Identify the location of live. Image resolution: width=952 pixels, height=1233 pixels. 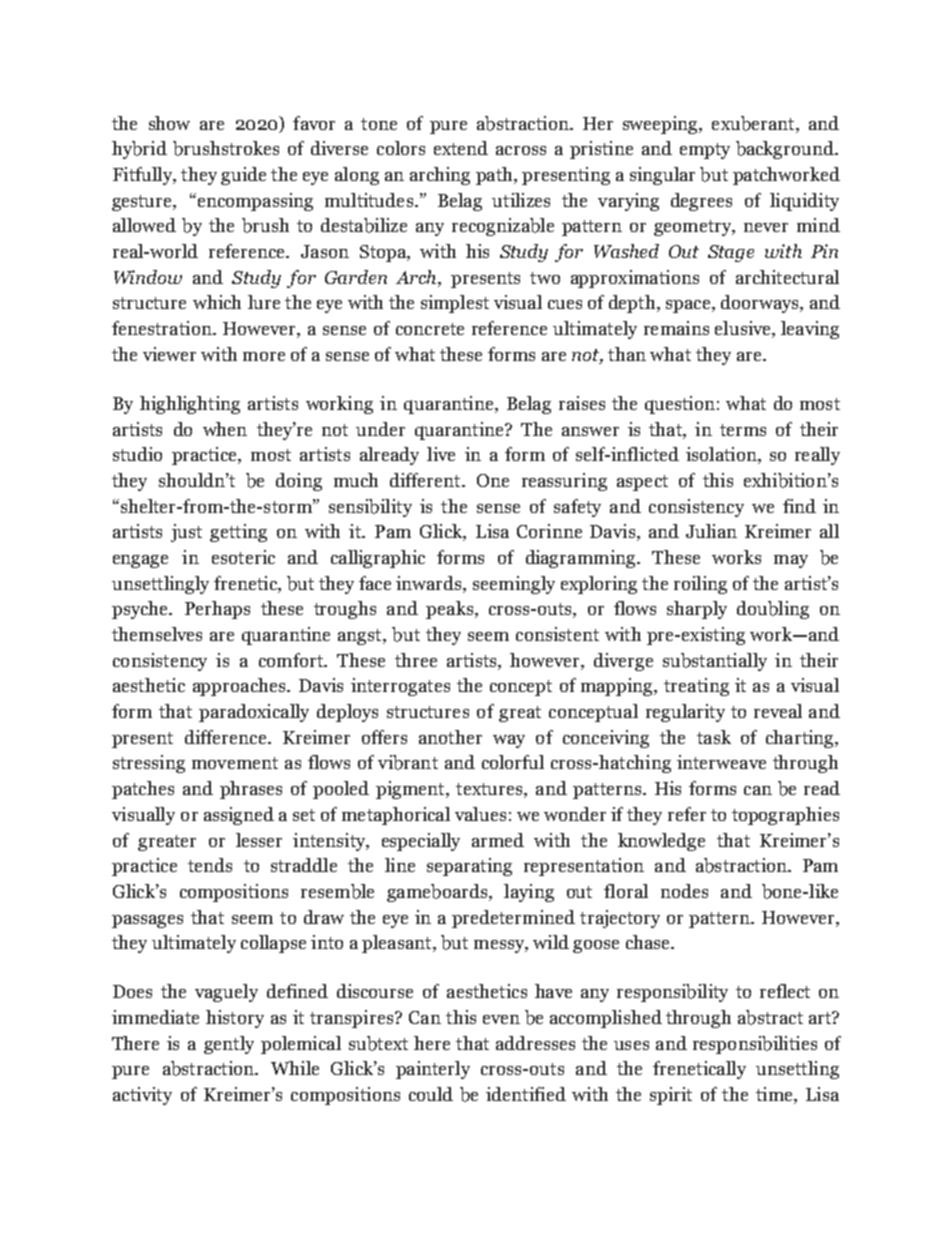
(441, 454).
